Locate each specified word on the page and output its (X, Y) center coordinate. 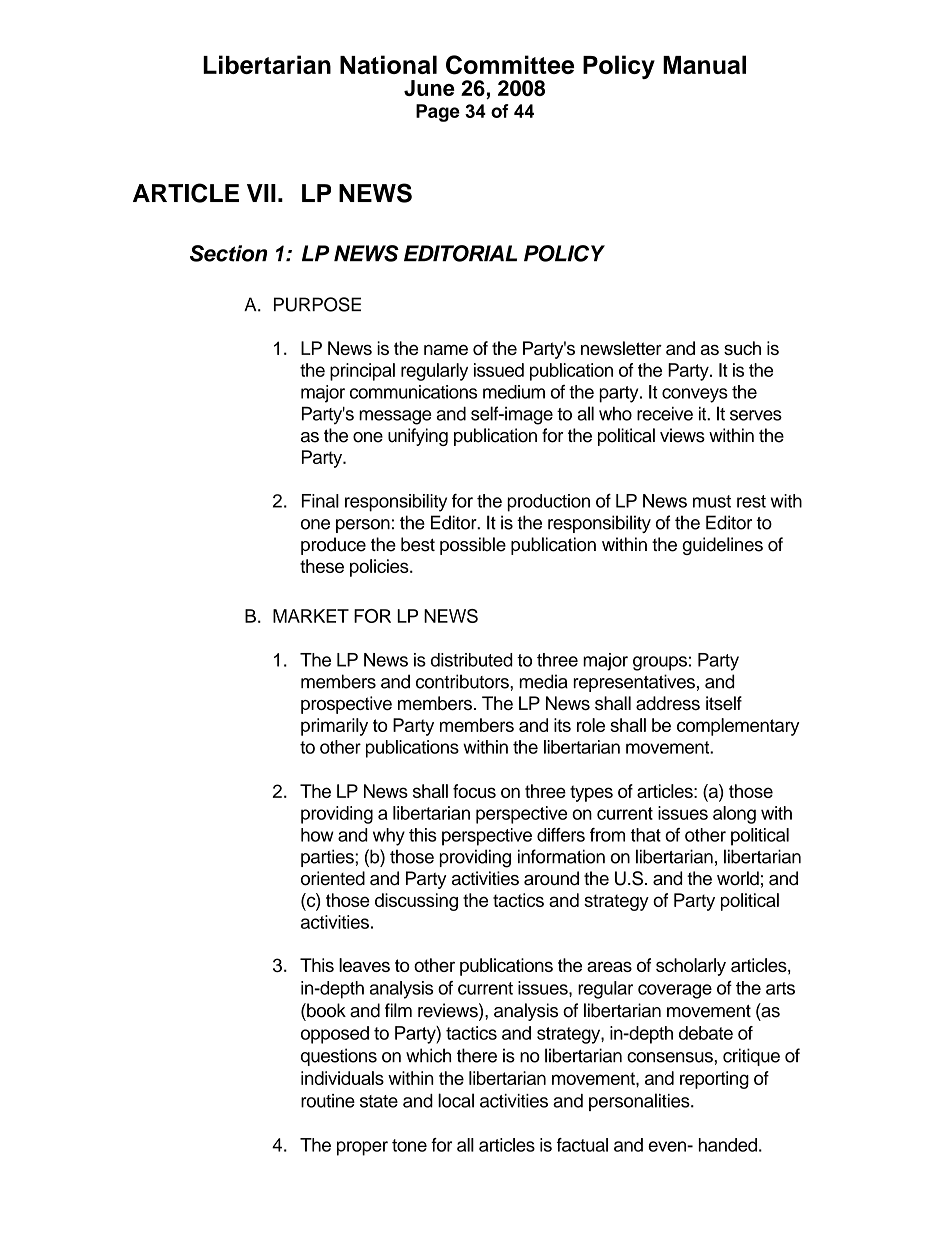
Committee (510, 65)
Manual (704, 64)
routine (328, 1101)
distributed (472, 660)
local (456, 1100)
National (388, 64)
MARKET (311, 616)
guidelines (722, 546)
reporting (714, 1080)
